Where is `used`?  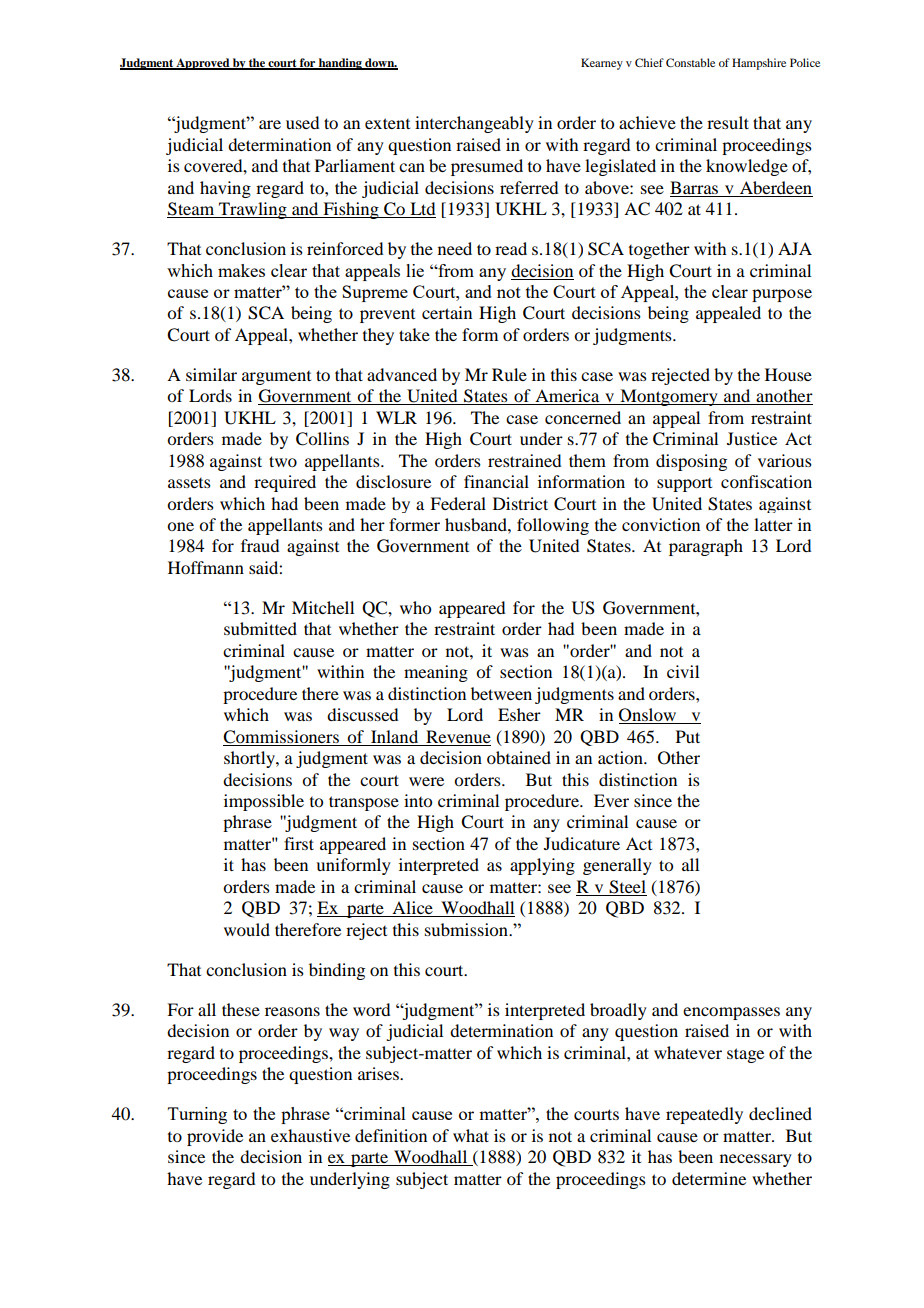
used is located at coordinates (302, 122).
